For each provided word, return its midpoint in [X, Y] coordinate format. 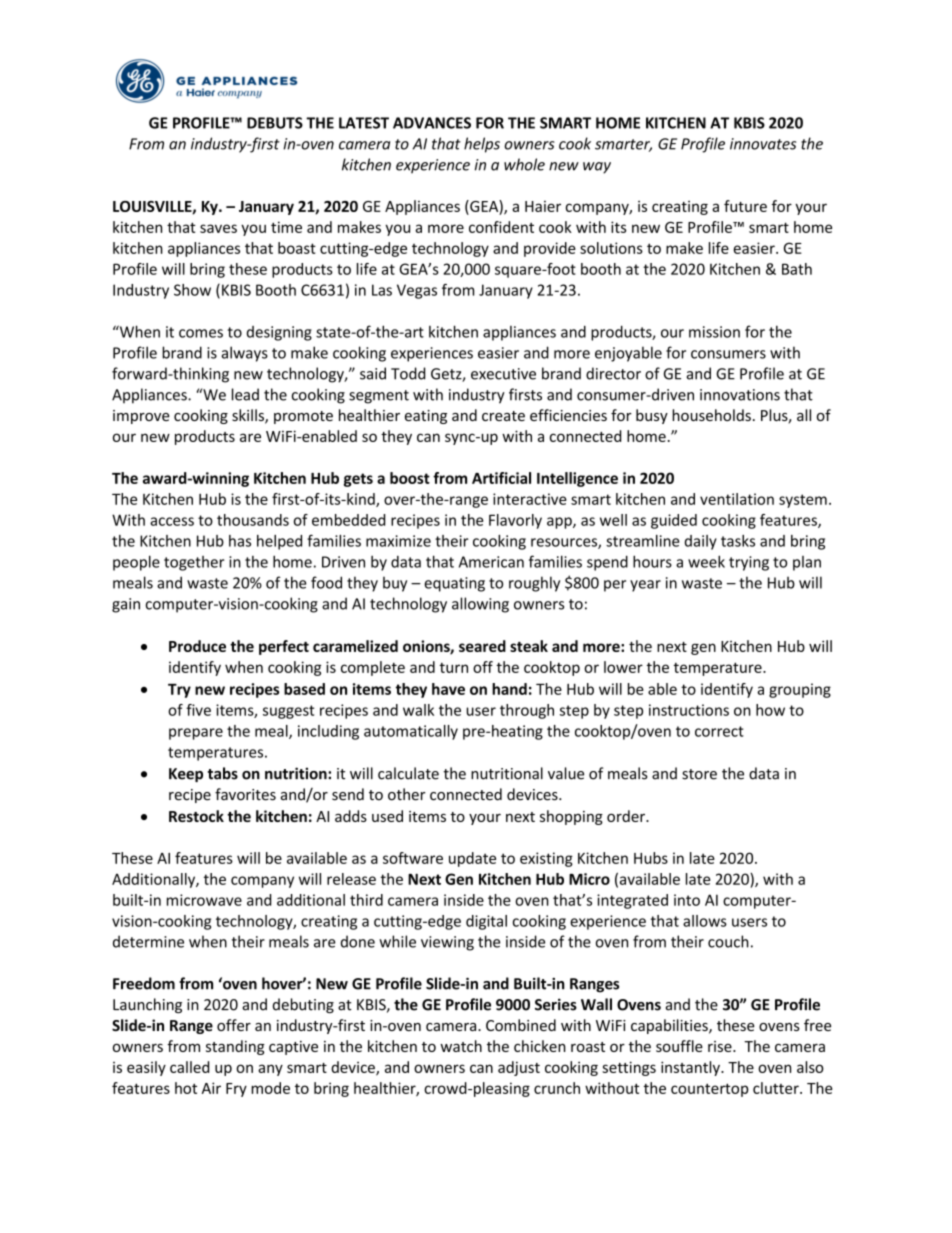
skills [249, 416]
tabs [223, 773]
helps [482, 145]
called [189, 1067]
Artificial [501, 478]
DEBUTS [275, 123]
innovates [763, 144]
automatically [411, 732]
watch [461, 1046]
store [699, 774]
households [711, 415]
